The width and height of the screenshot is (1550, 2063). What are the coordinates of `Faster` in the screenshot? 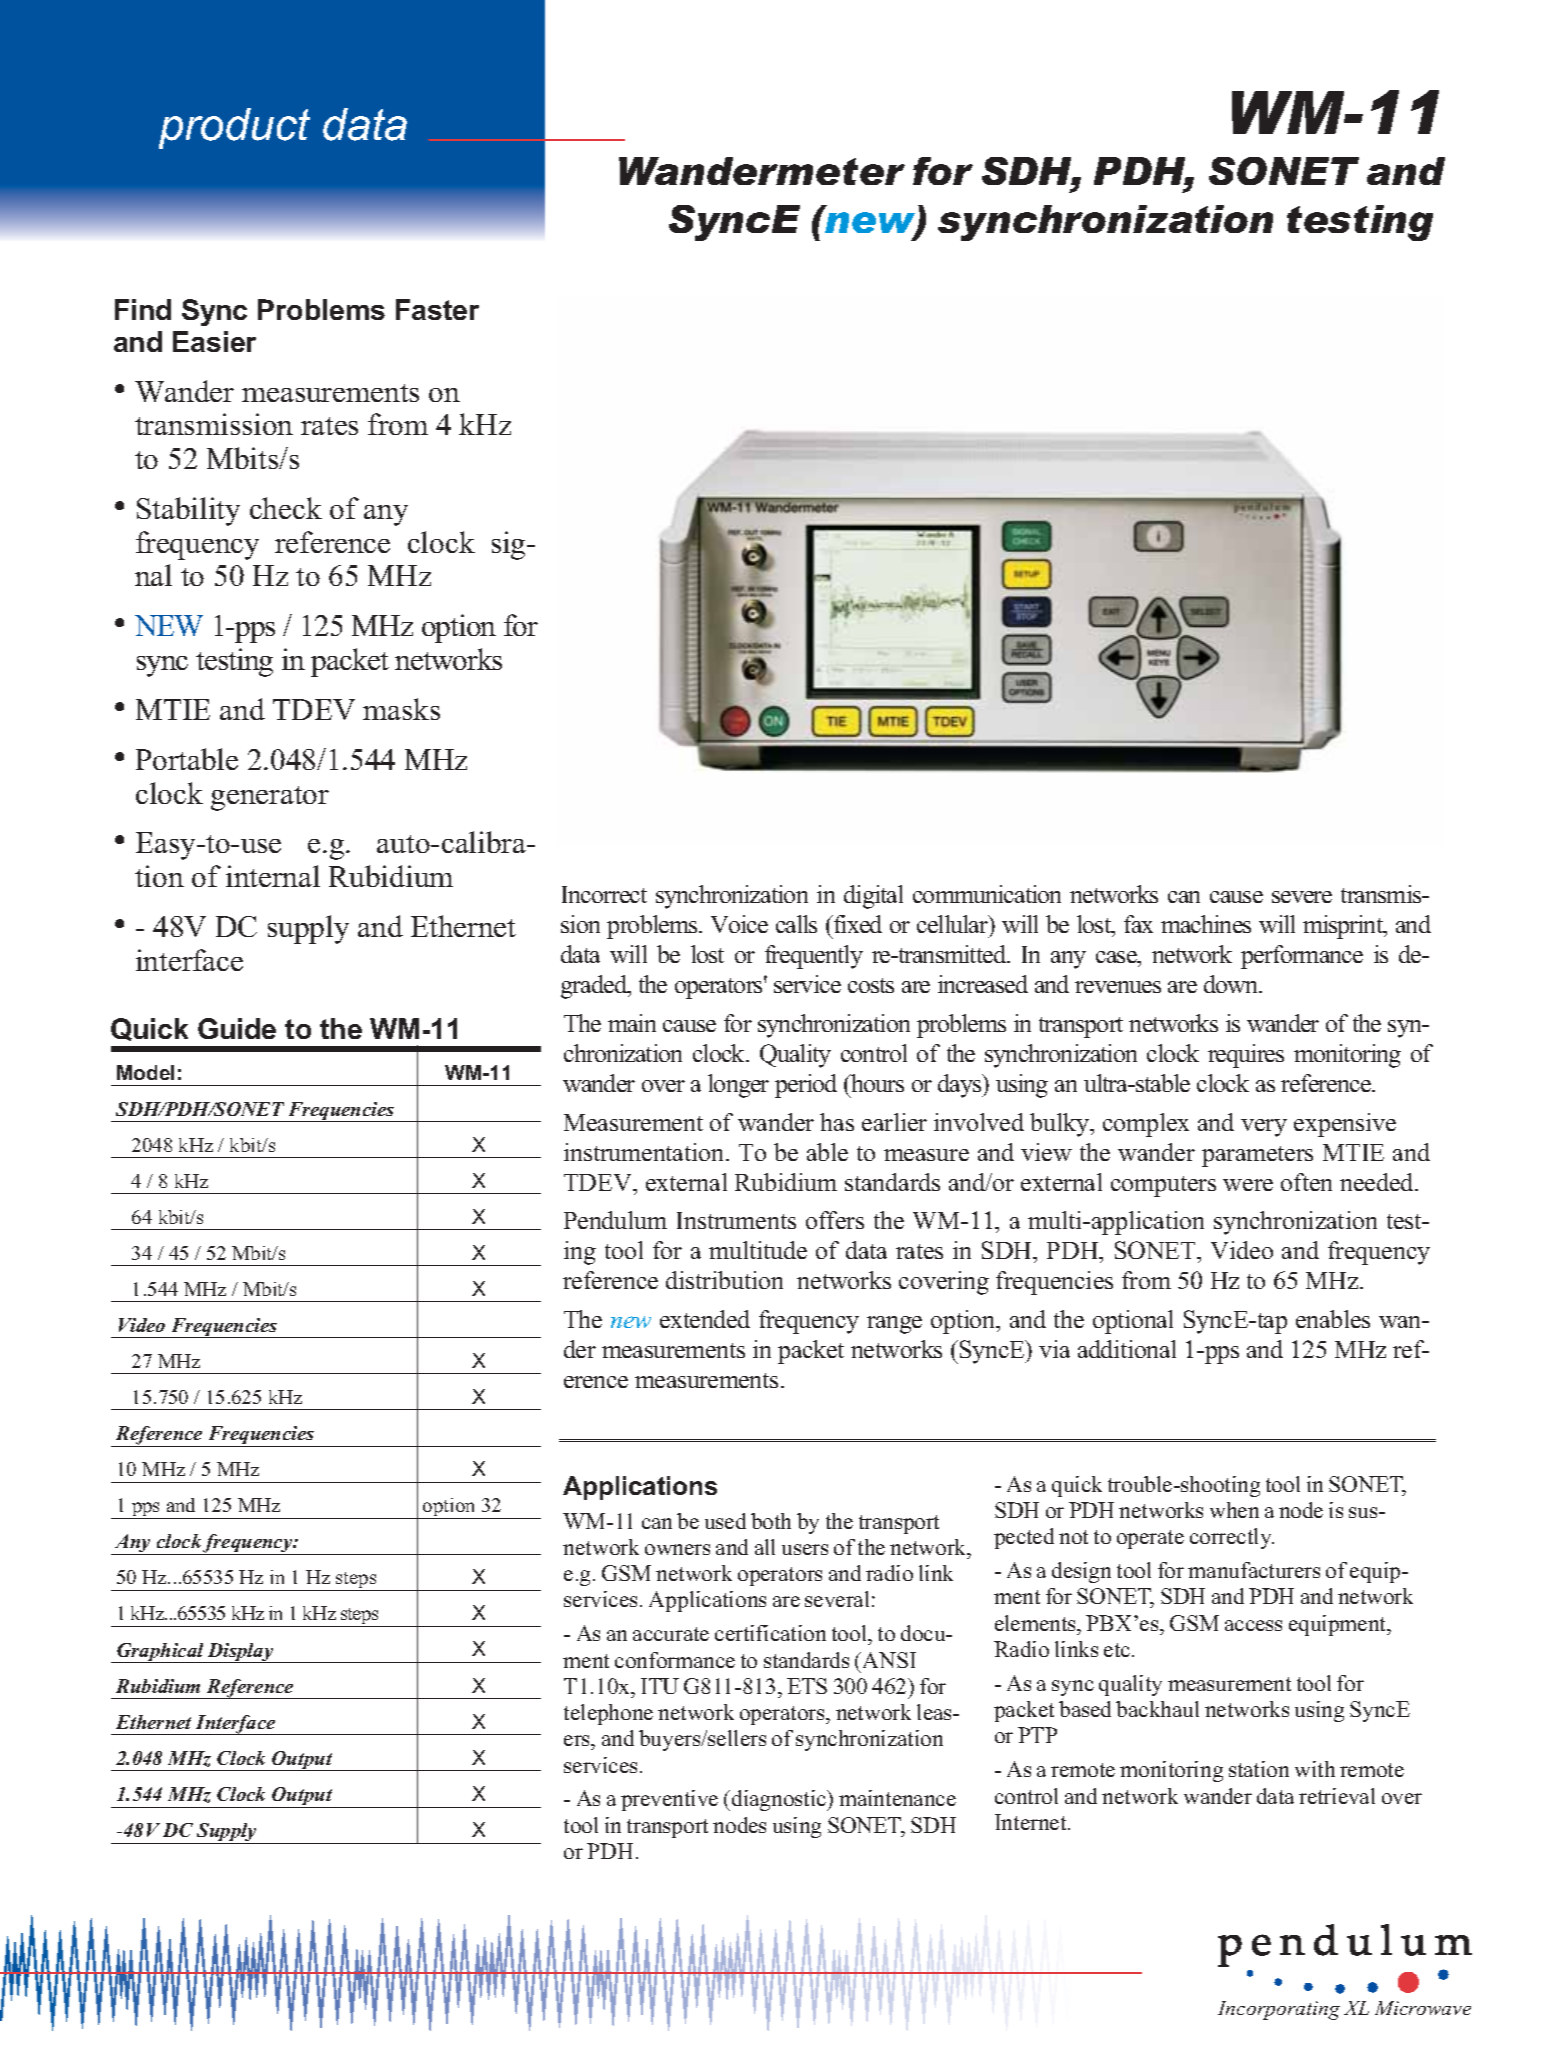 It's located at (437, 309).
